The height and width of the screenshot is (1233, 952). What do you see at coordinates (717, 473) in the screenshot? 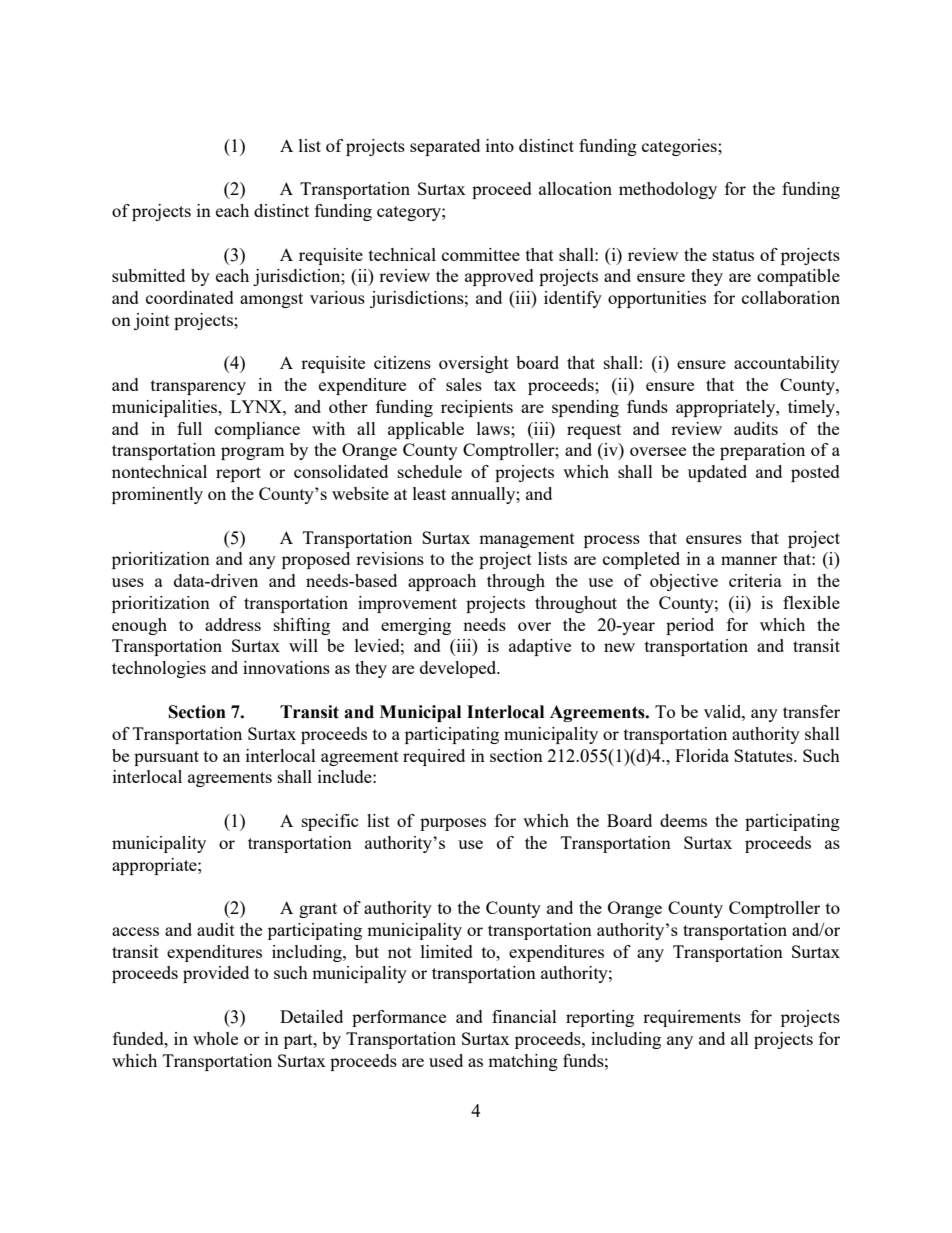
I see `updated` at bounding box center [717, 473].
